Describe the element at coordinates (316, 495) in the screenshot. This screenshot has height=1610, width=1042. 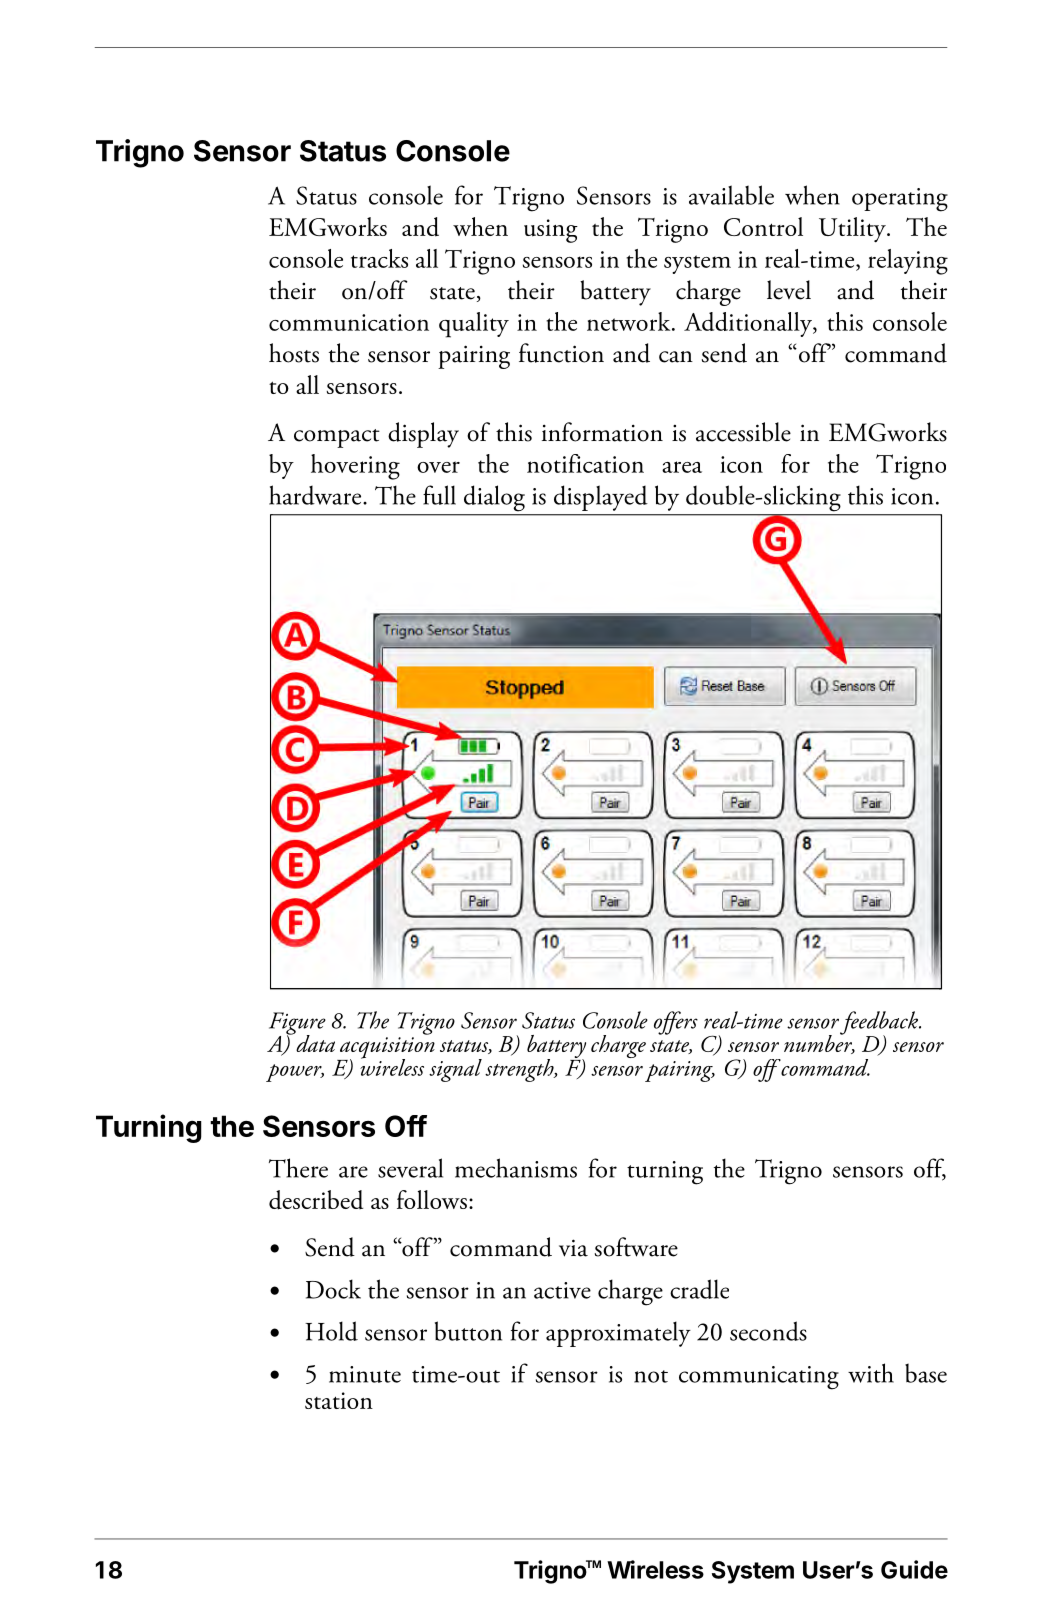
I see `hardware` at that location.
